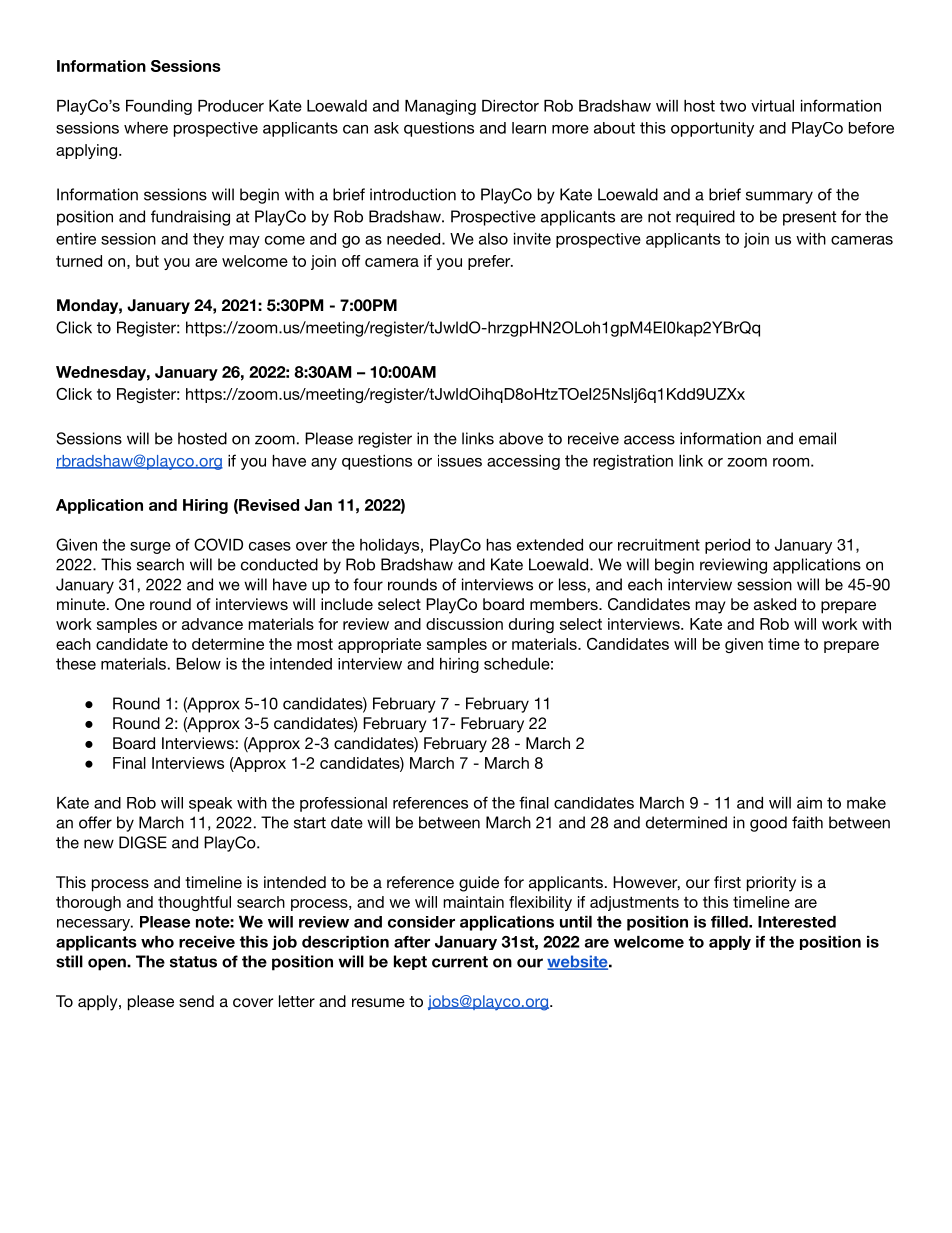 The image size is (952, 1233). I want to click on status, so click(193, 962).
